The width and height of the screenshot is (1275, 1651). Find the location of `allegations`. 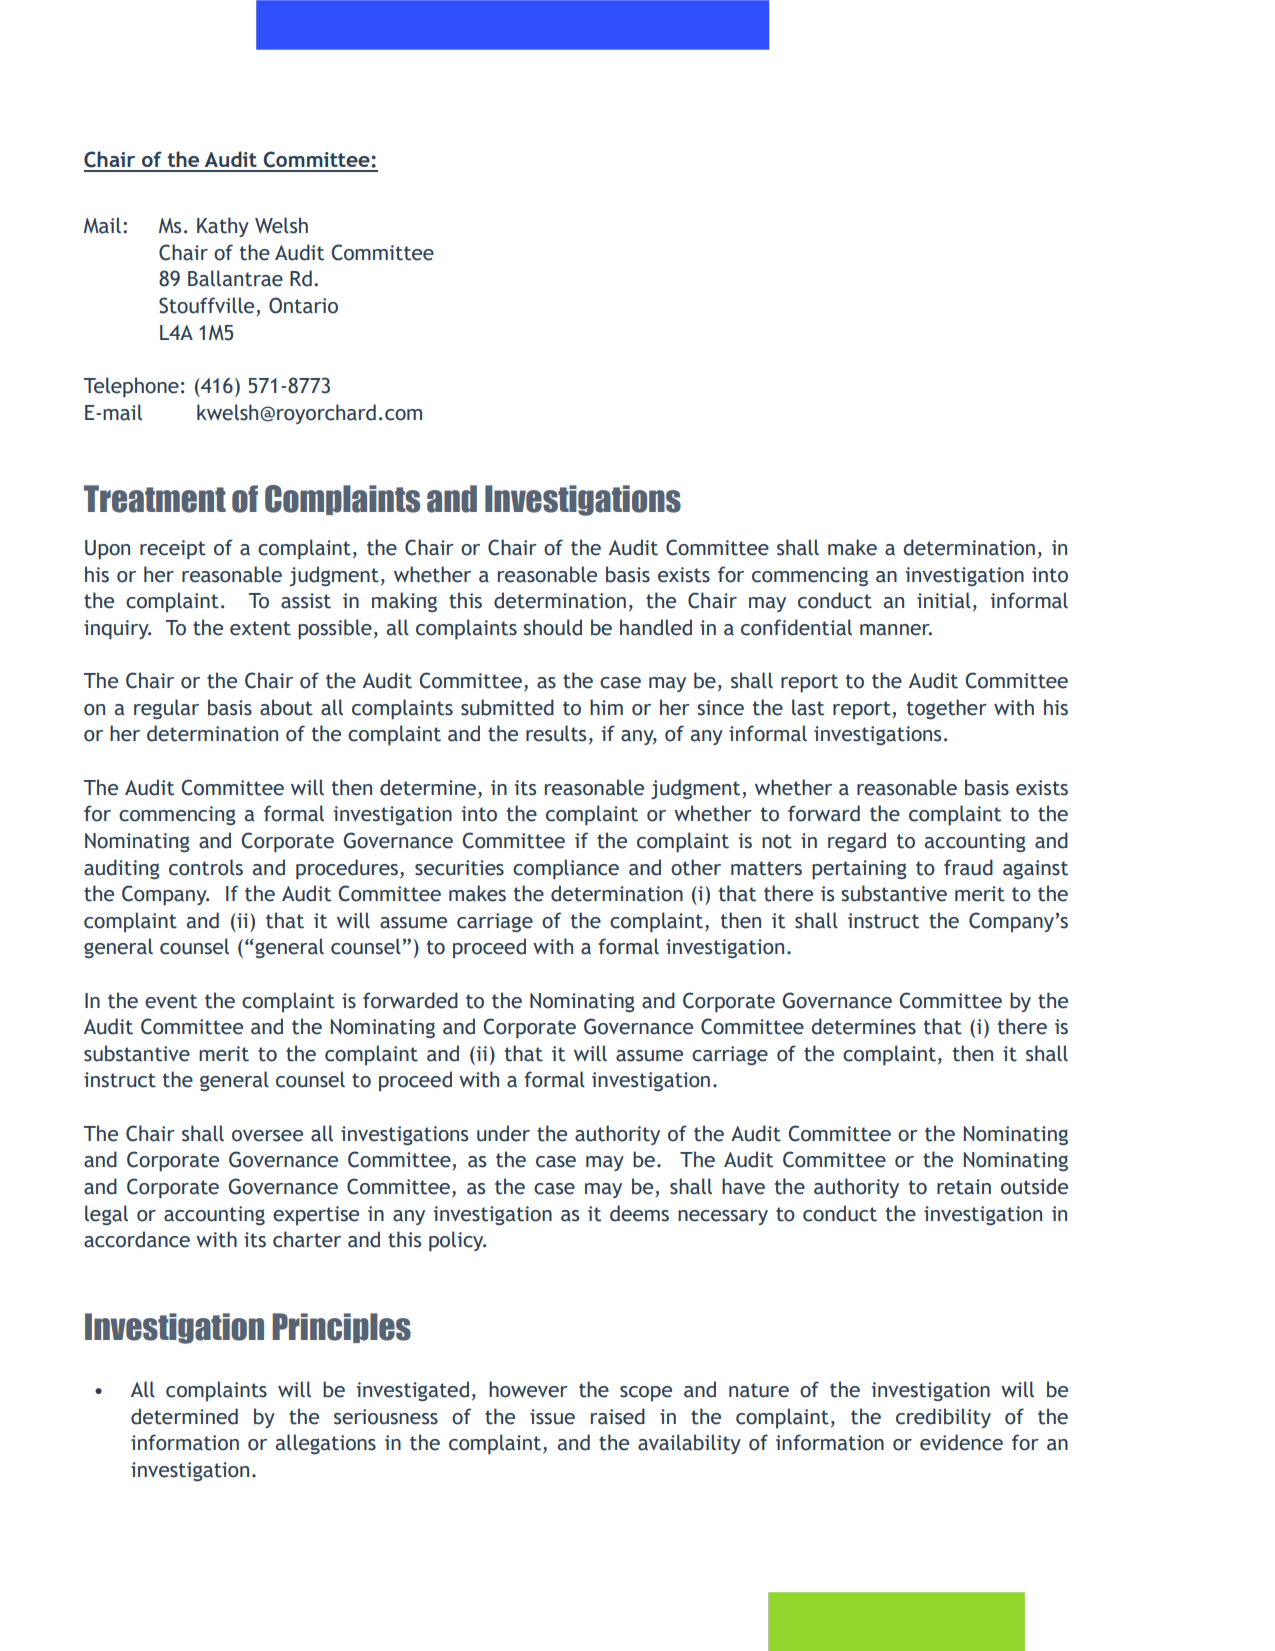

allegations is located at coordinates (326, 1444).
